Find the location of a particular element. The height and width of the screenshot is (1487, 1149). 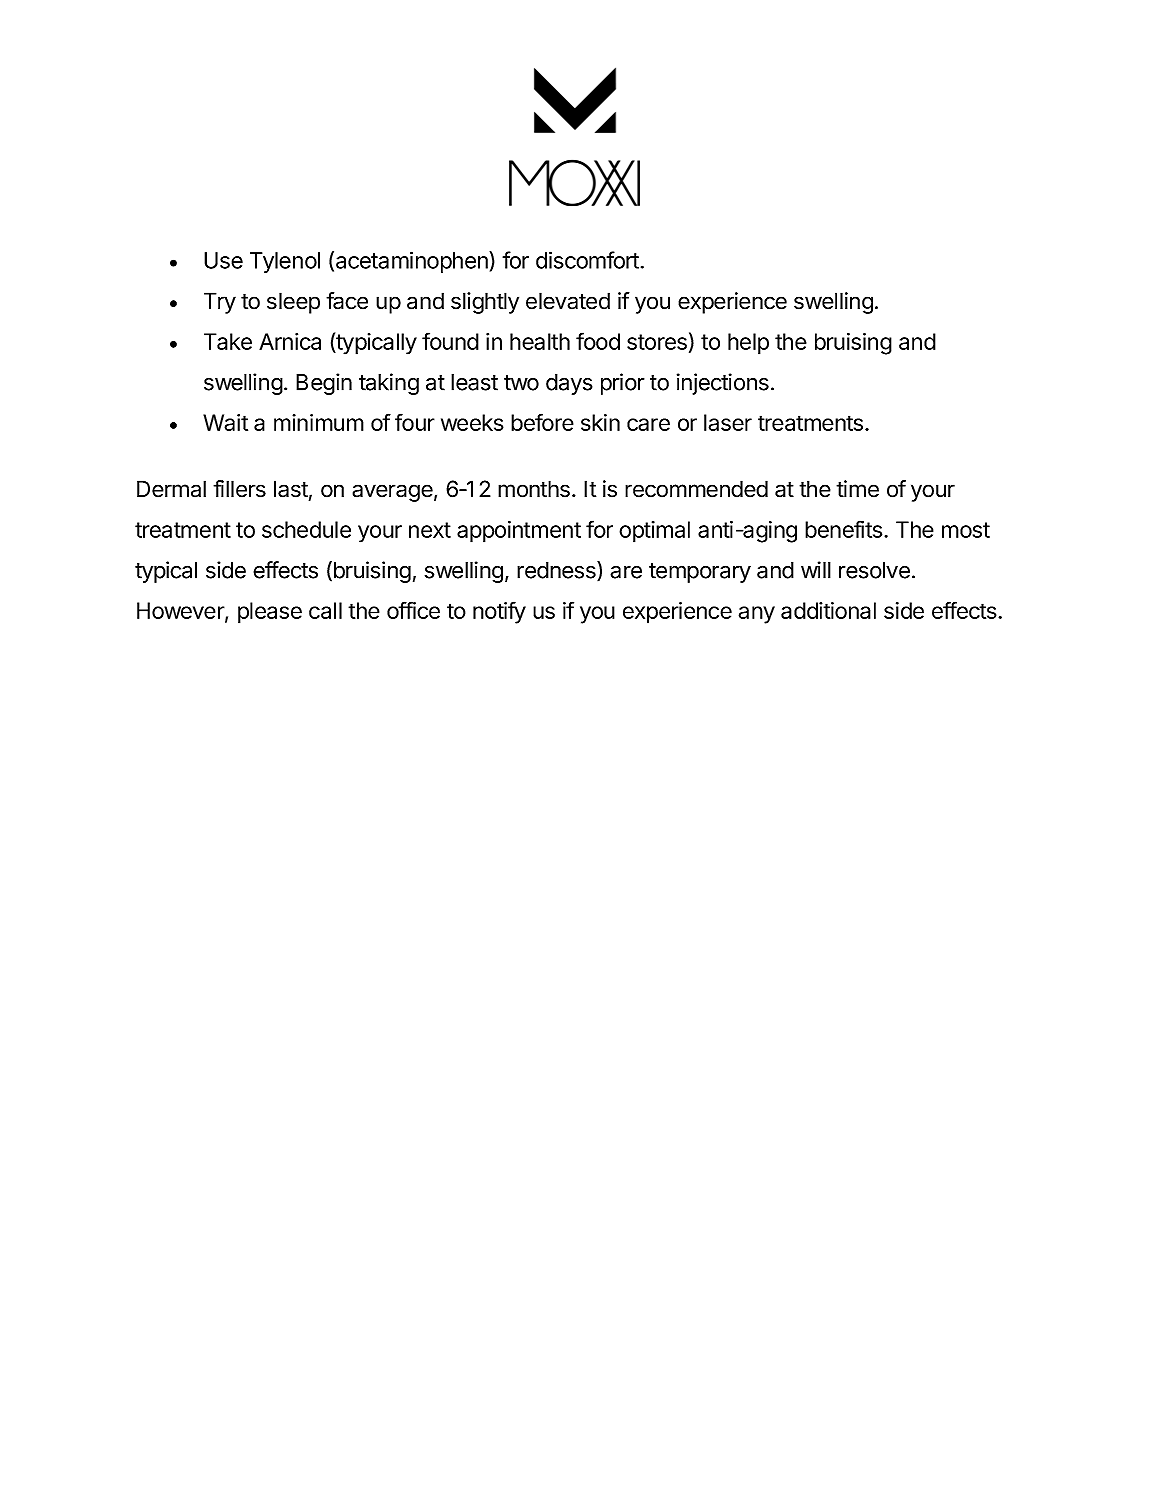

injections is located at coordinates (723, 384).
